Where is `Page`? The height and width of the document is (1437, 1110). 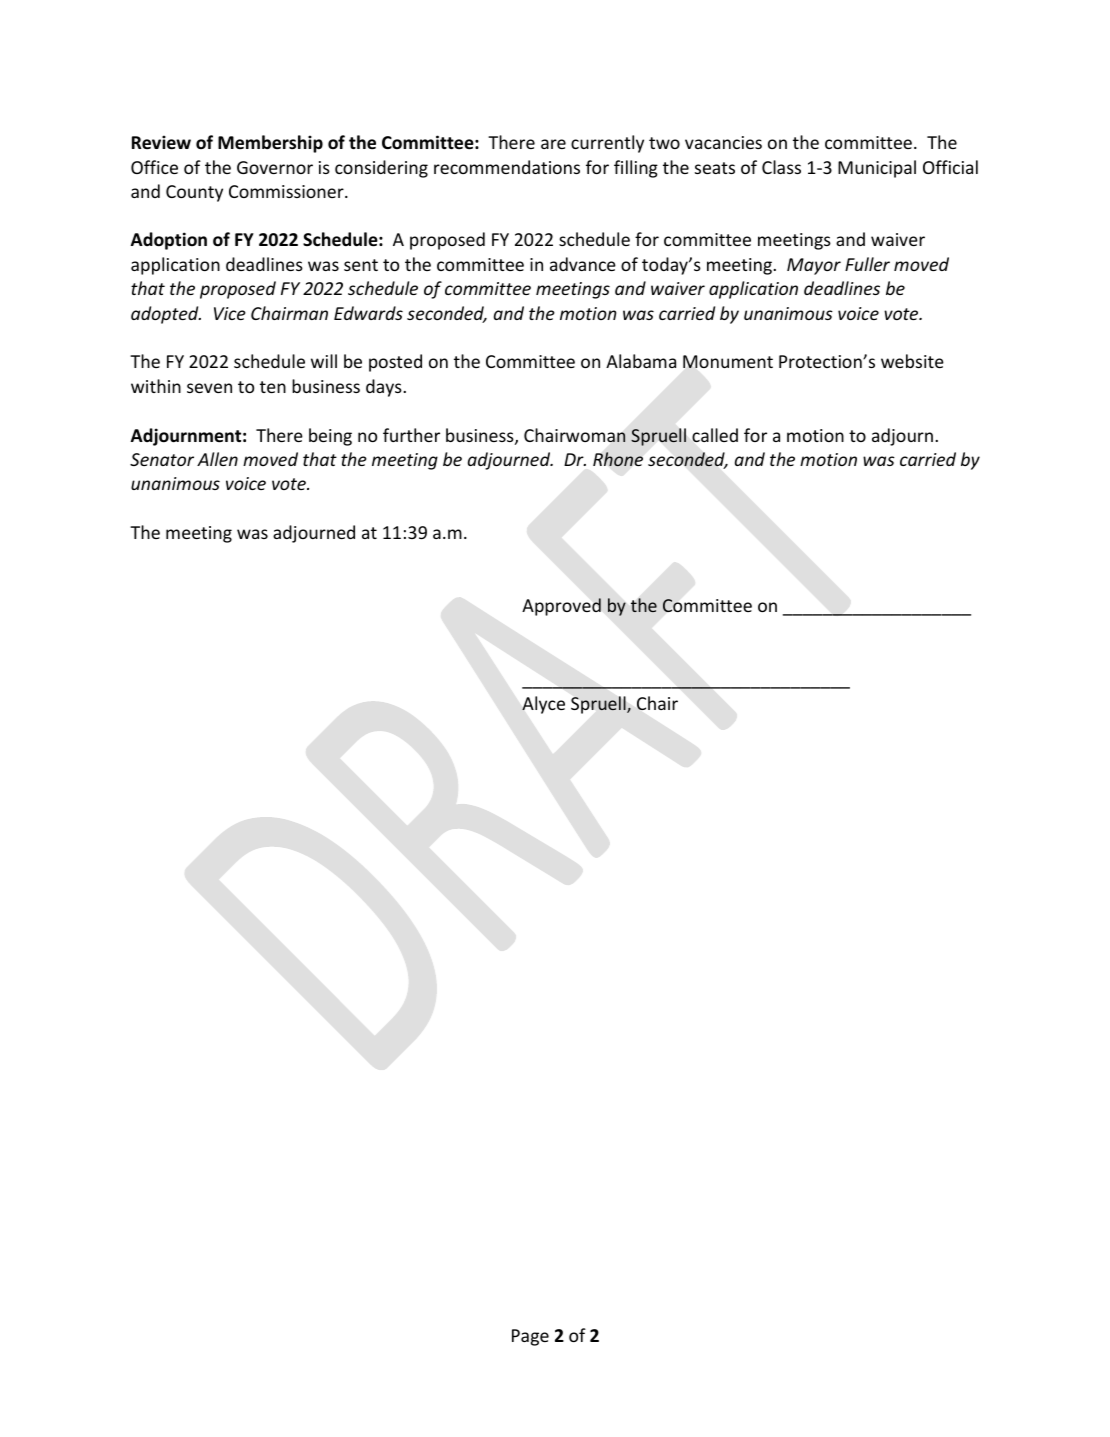 Page is located at coordinates (530, 1337).
